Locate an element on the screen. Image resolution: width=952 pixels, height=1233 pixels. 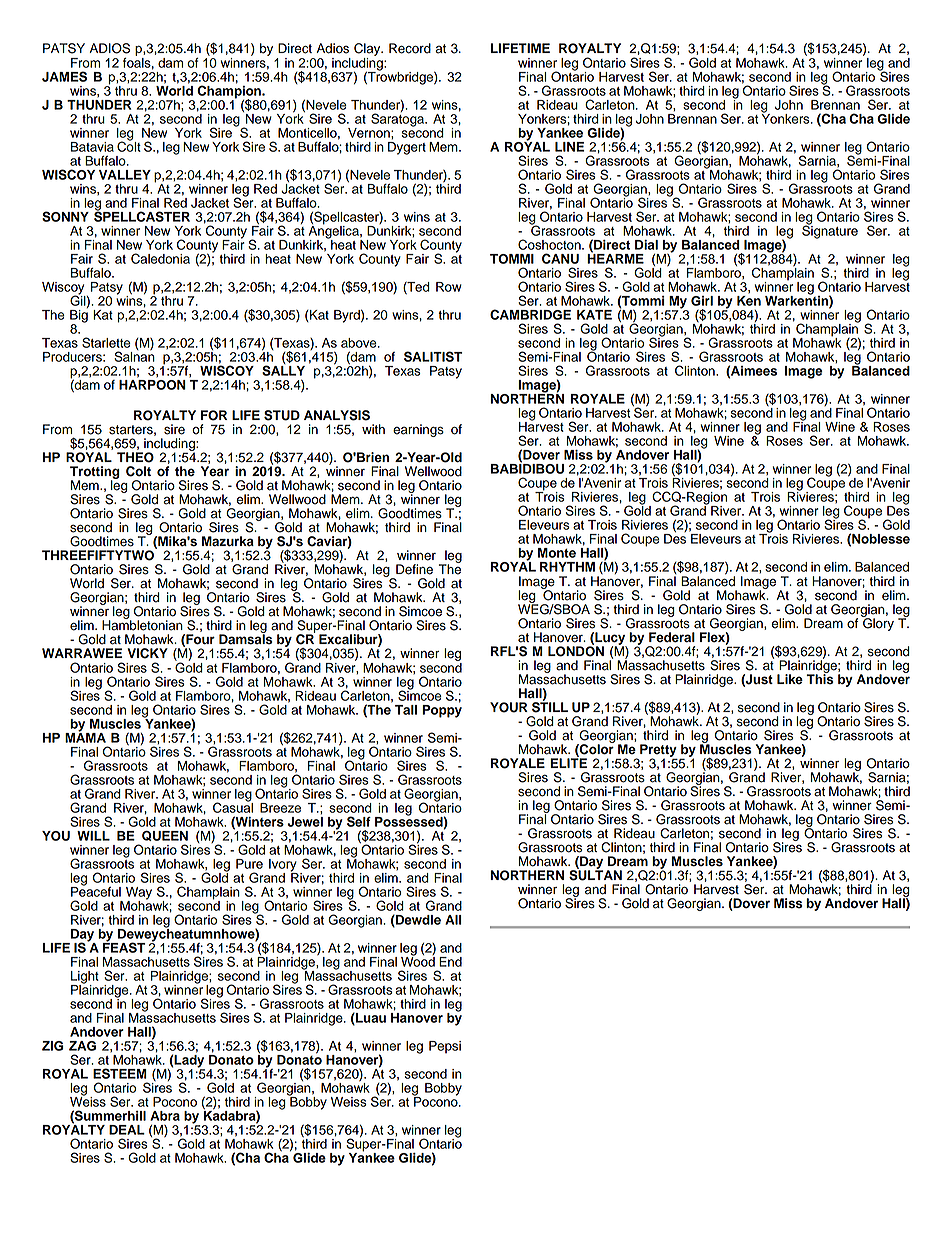
Pretty is located at coordinates (658, 751).
